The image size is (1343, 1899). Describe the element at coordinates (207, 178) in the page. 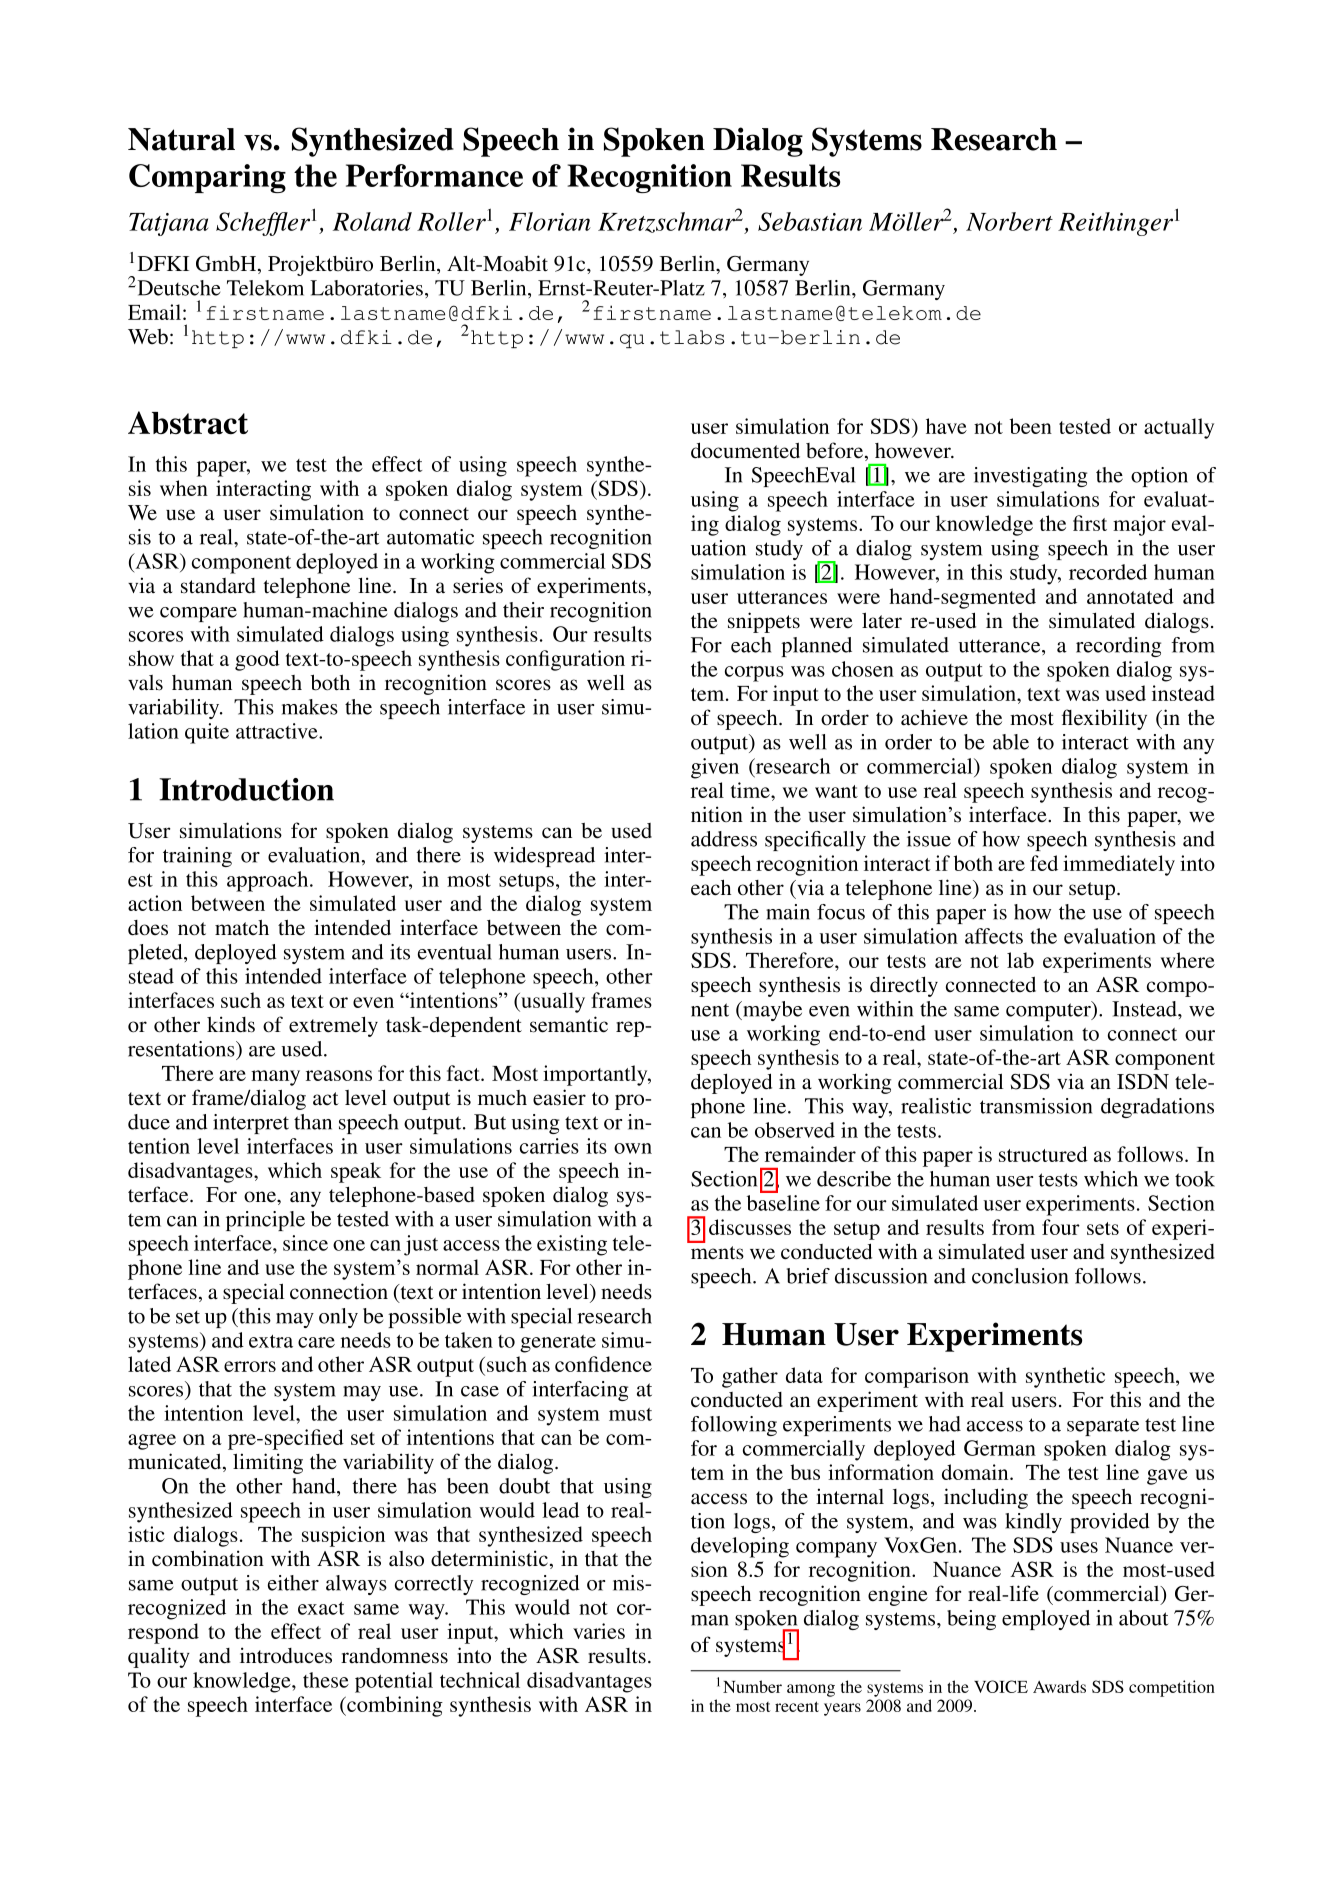

I see `Comparing` at that location.
